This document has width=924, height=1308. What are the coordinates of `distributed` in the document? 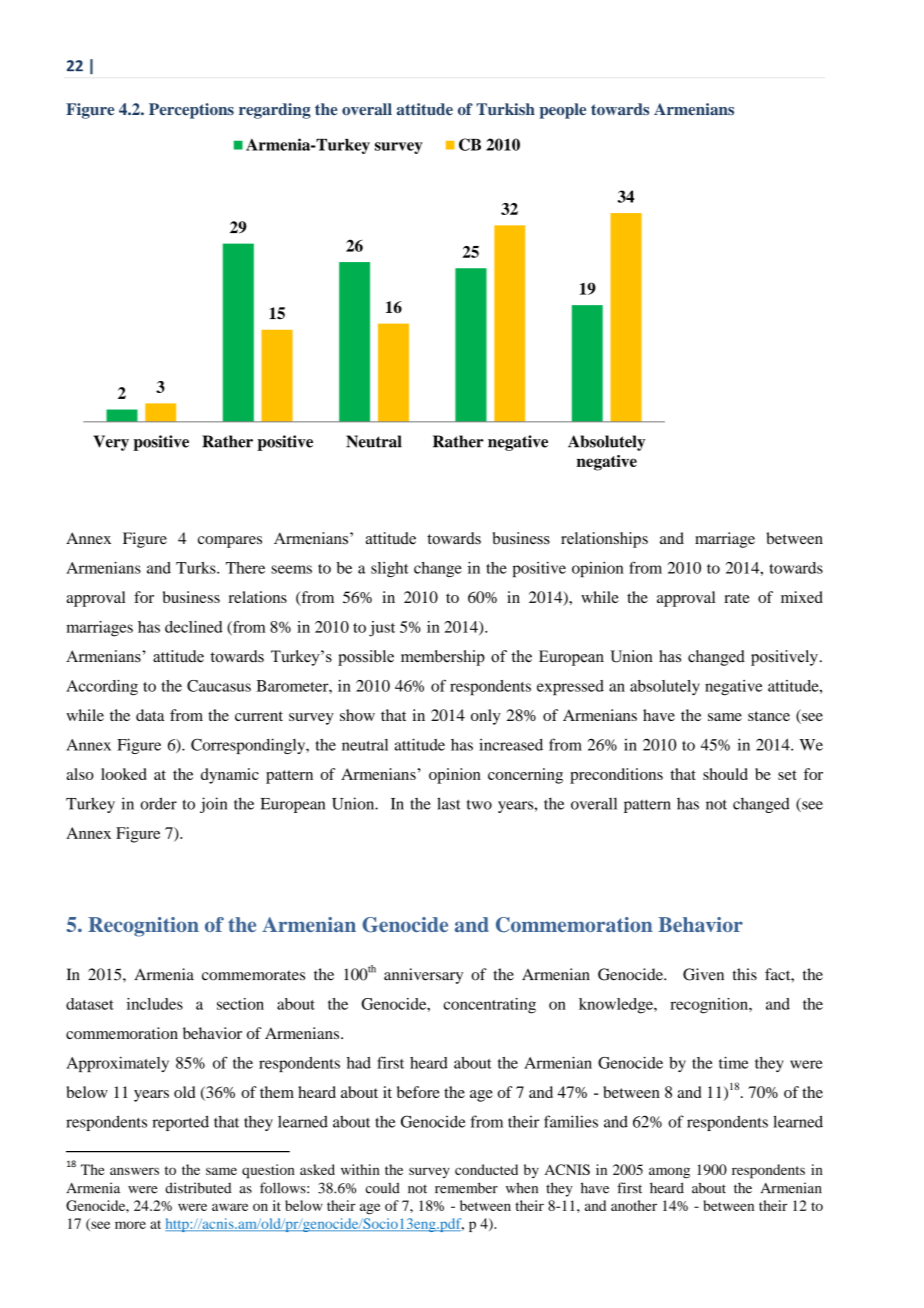 It's located at (198, 1188).
